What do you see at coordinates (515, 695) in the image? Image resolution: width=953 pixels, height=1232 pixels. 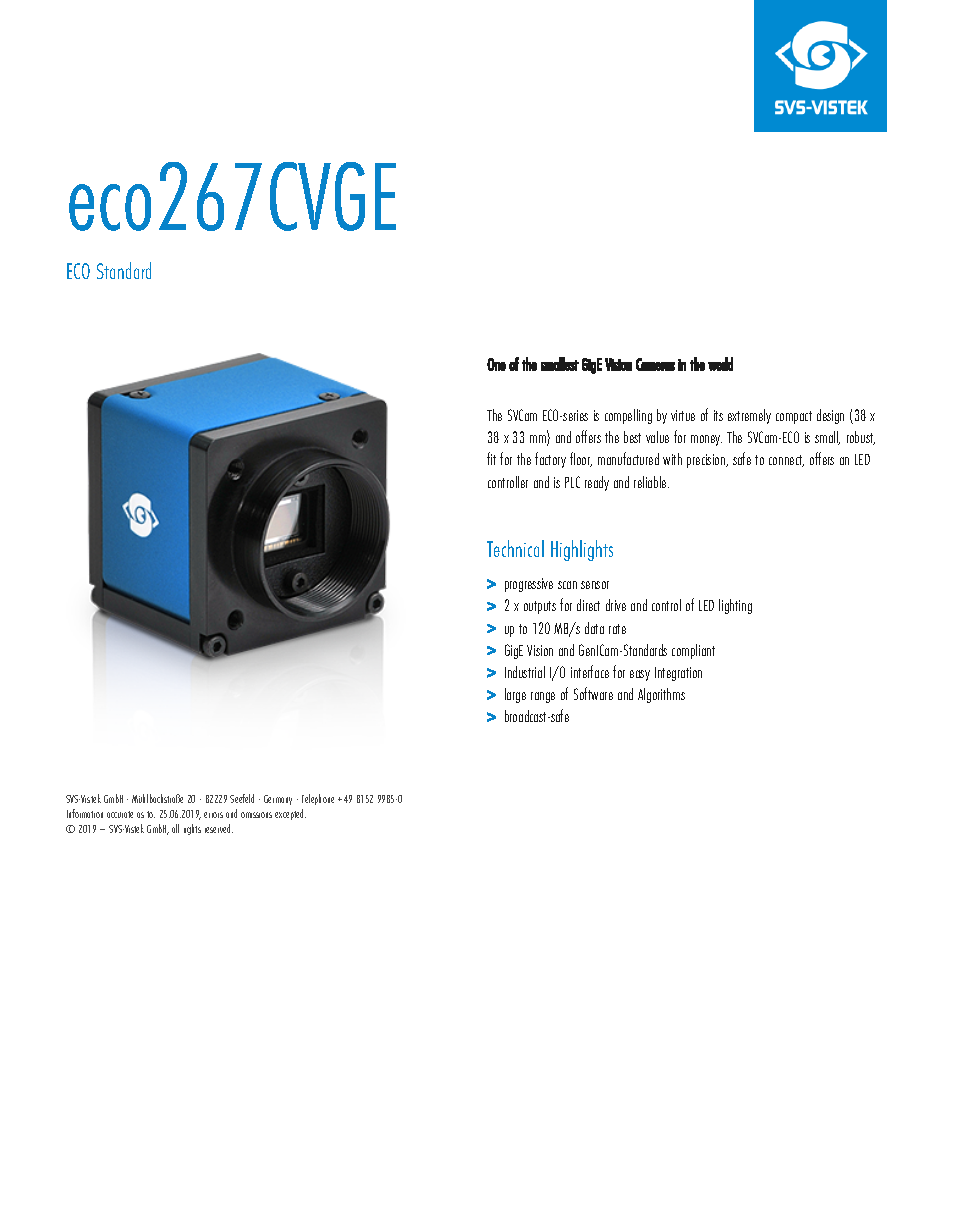 I see `large` at bounding box center [515, 695].
